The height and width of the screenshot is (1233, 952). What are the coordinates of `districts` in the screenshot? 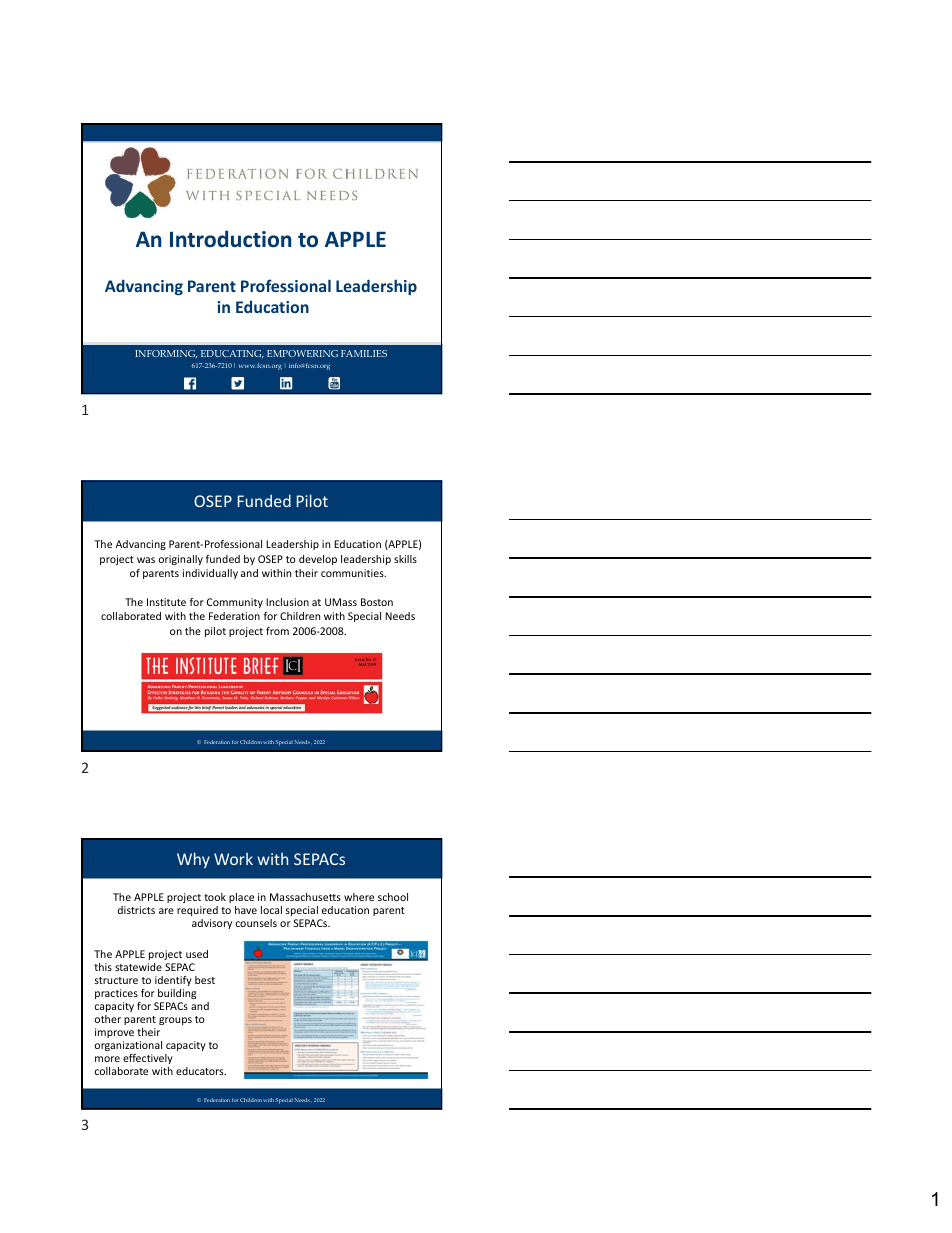 It's located at (136, 910).
